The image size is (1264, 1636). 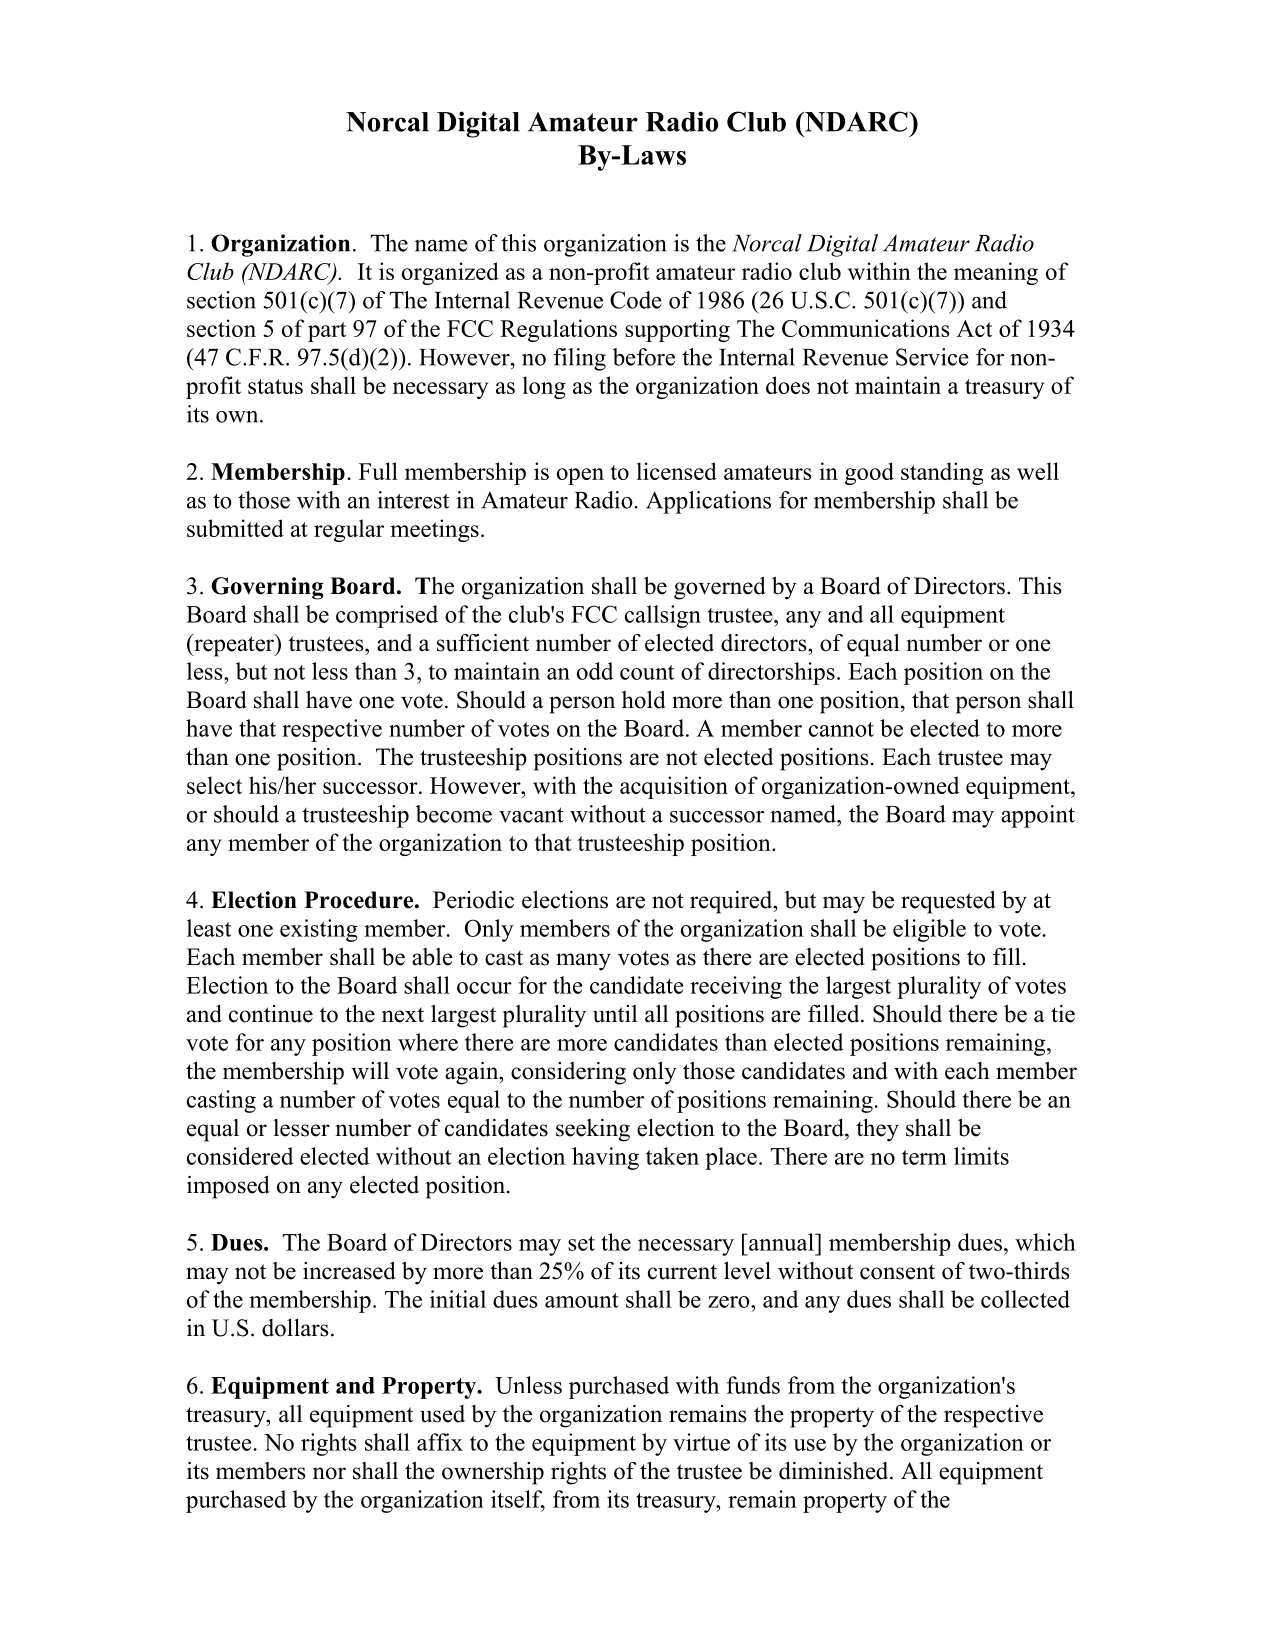 I want to click on virtue, so click(x=701, y=1442).
